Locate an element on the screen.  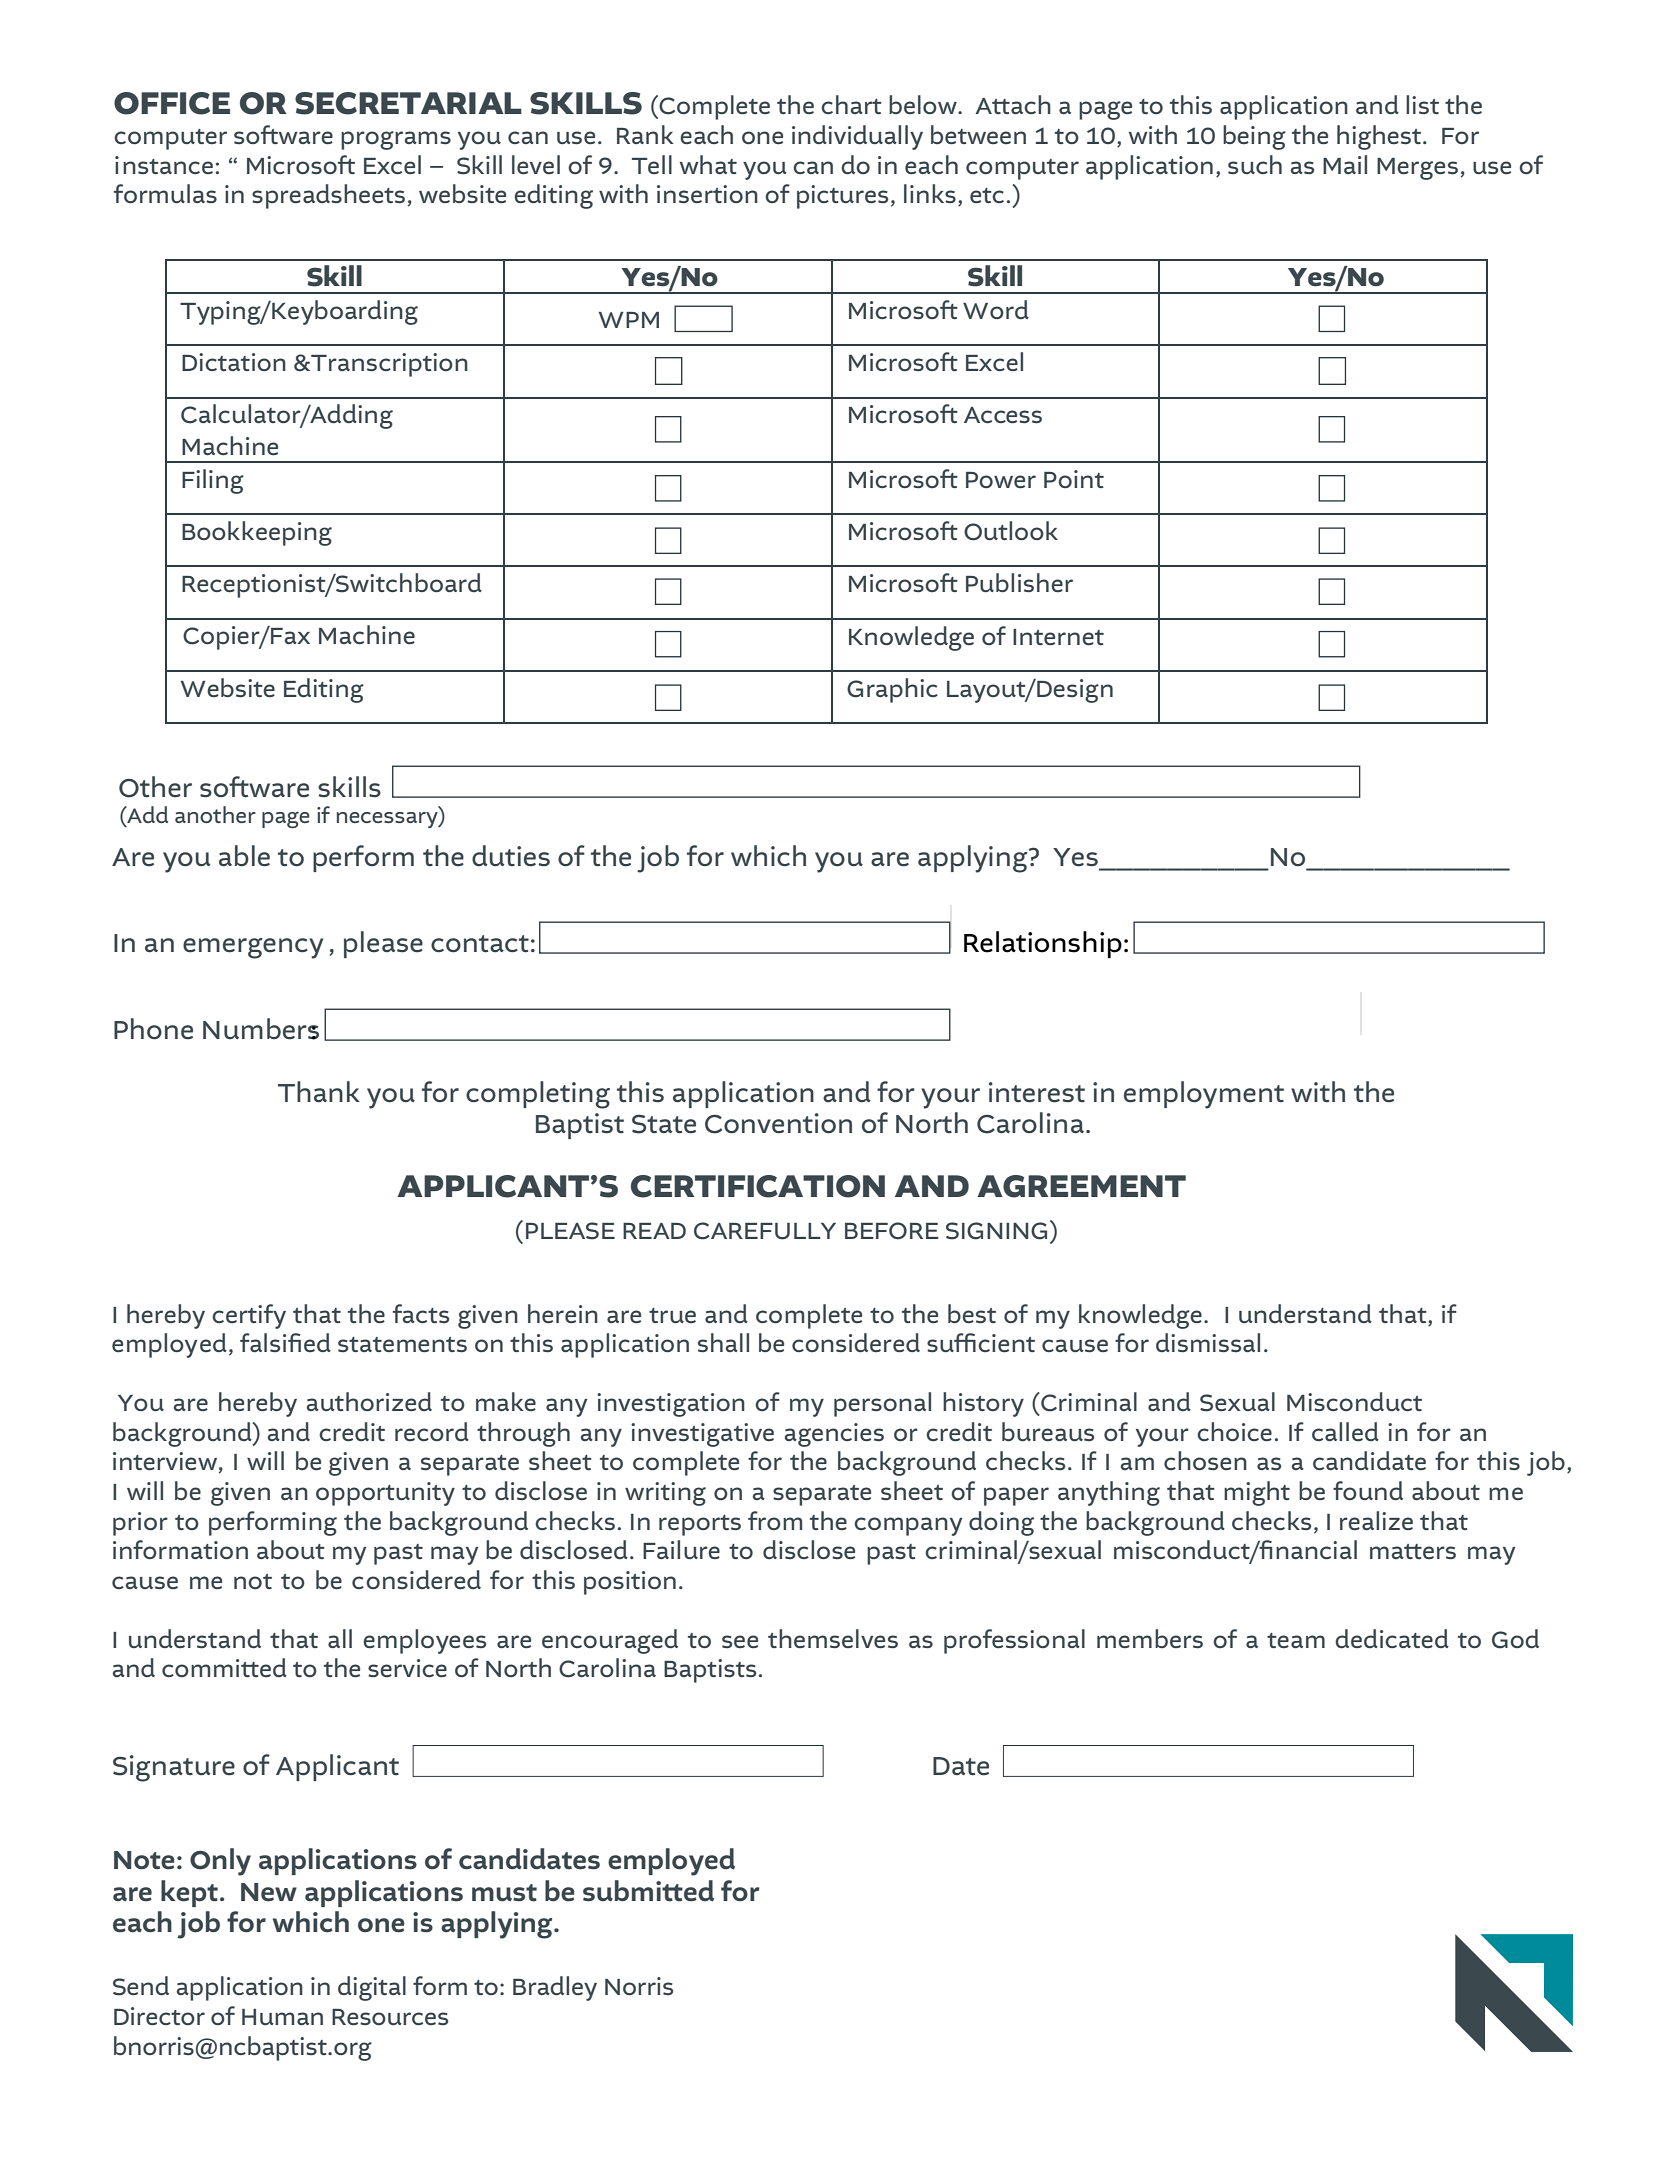
digital is located at coordinates (372, 1988).
